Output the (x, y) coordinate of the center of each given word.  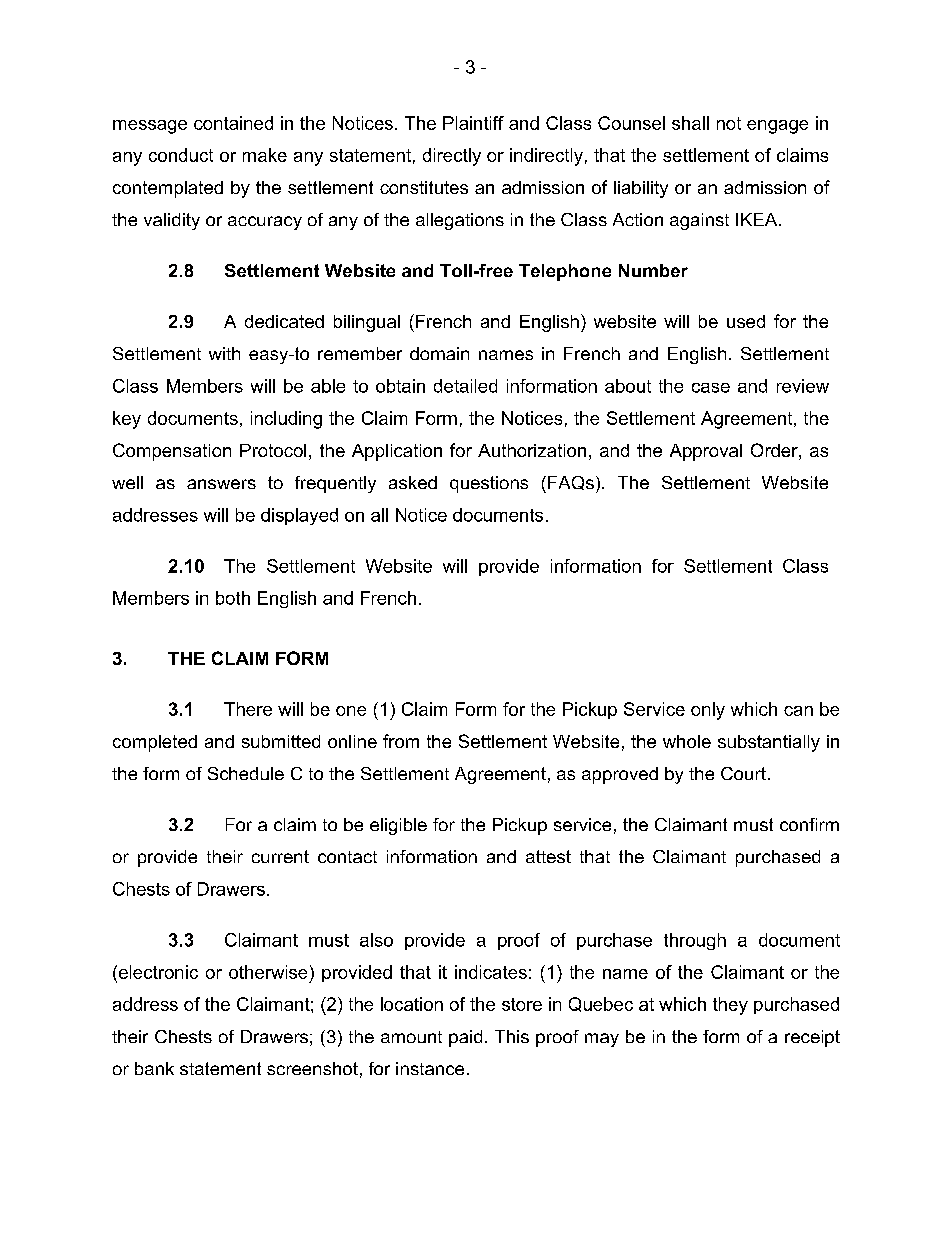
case (711, 388)
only (708, 711)
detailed (465, 386)
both (233, 598)
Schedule (246, 773)
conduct (181, 155)
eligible (398, 826)
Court (743, 773)
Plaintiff (473, 123)
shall (690, 123)
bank (154, 1068)
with (224, 353)
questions (489, 484)
